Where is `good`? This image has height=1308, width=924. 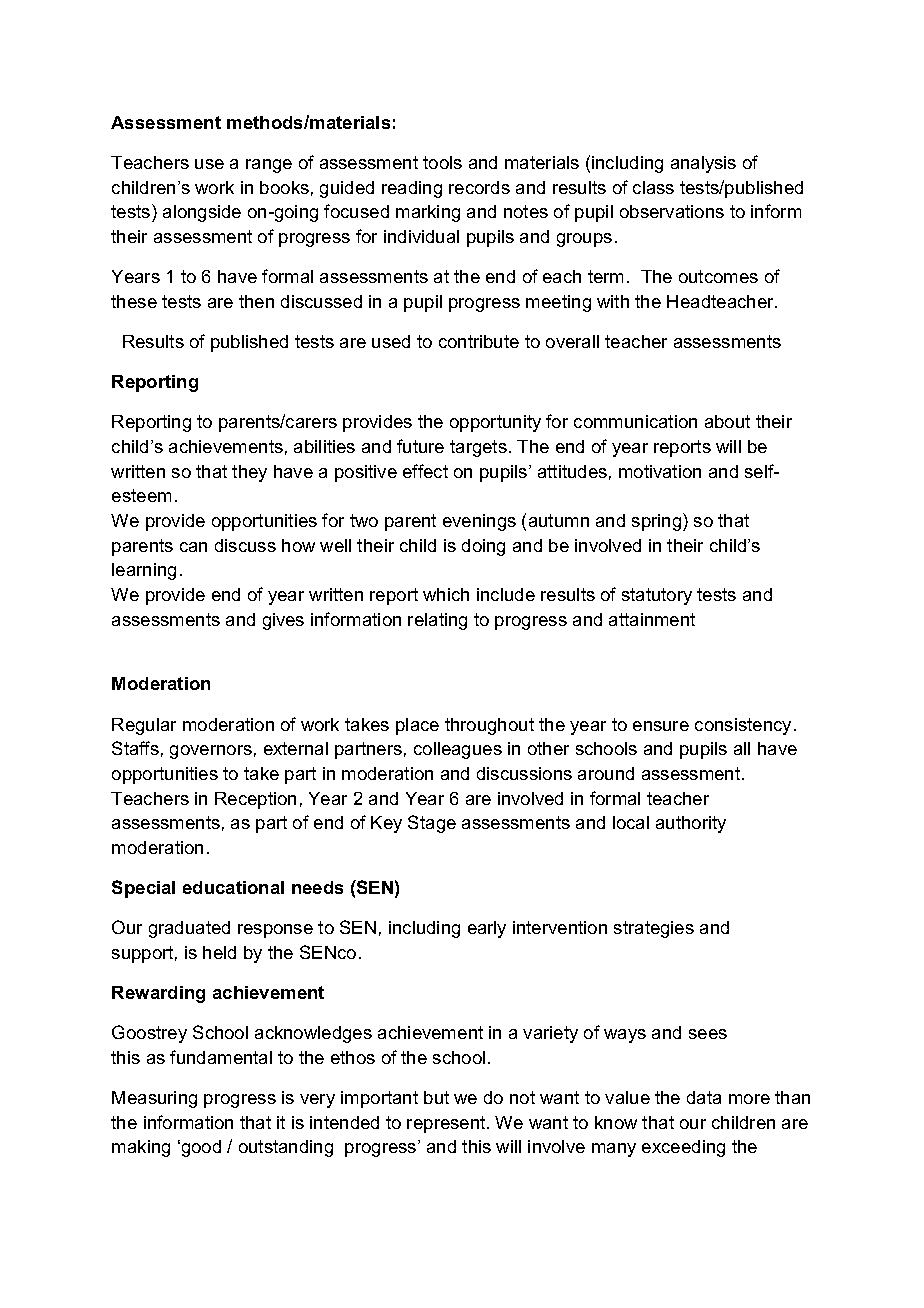 good is located at coordinates (200, 1148).
